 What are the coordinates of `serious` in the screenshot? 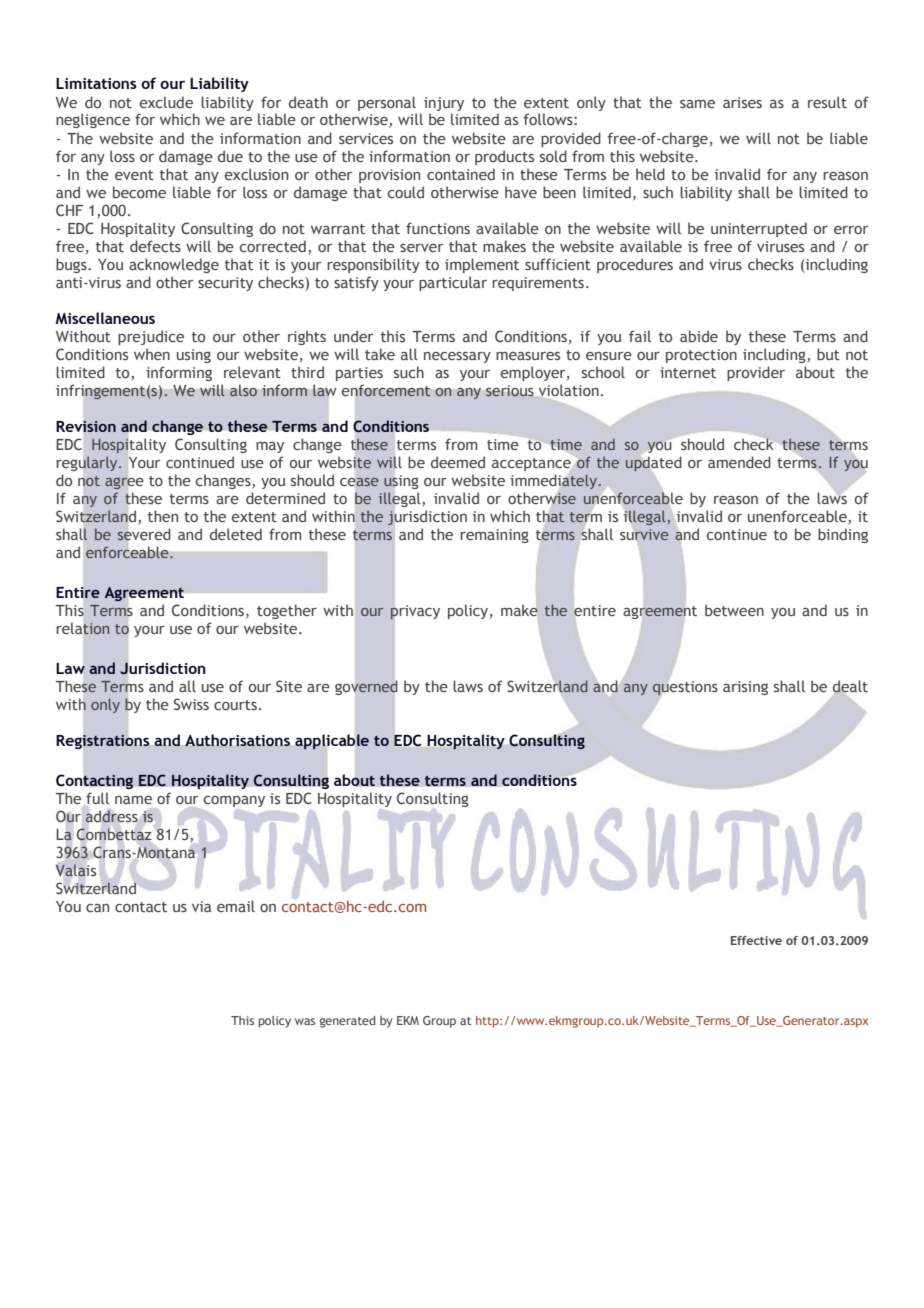 It's located at (509, 390).
